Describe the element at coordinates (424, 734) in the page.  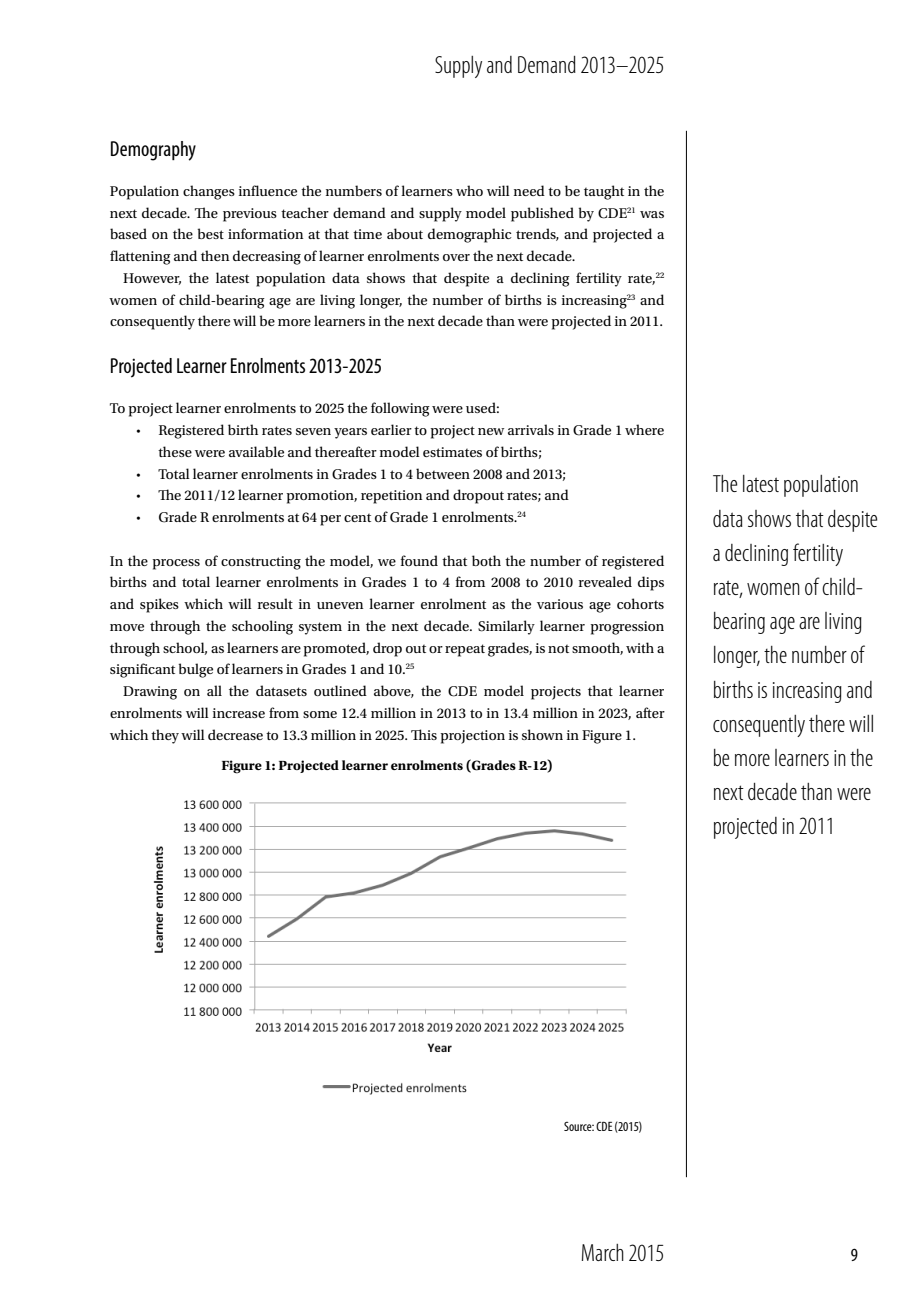
I see `This` at that location.
